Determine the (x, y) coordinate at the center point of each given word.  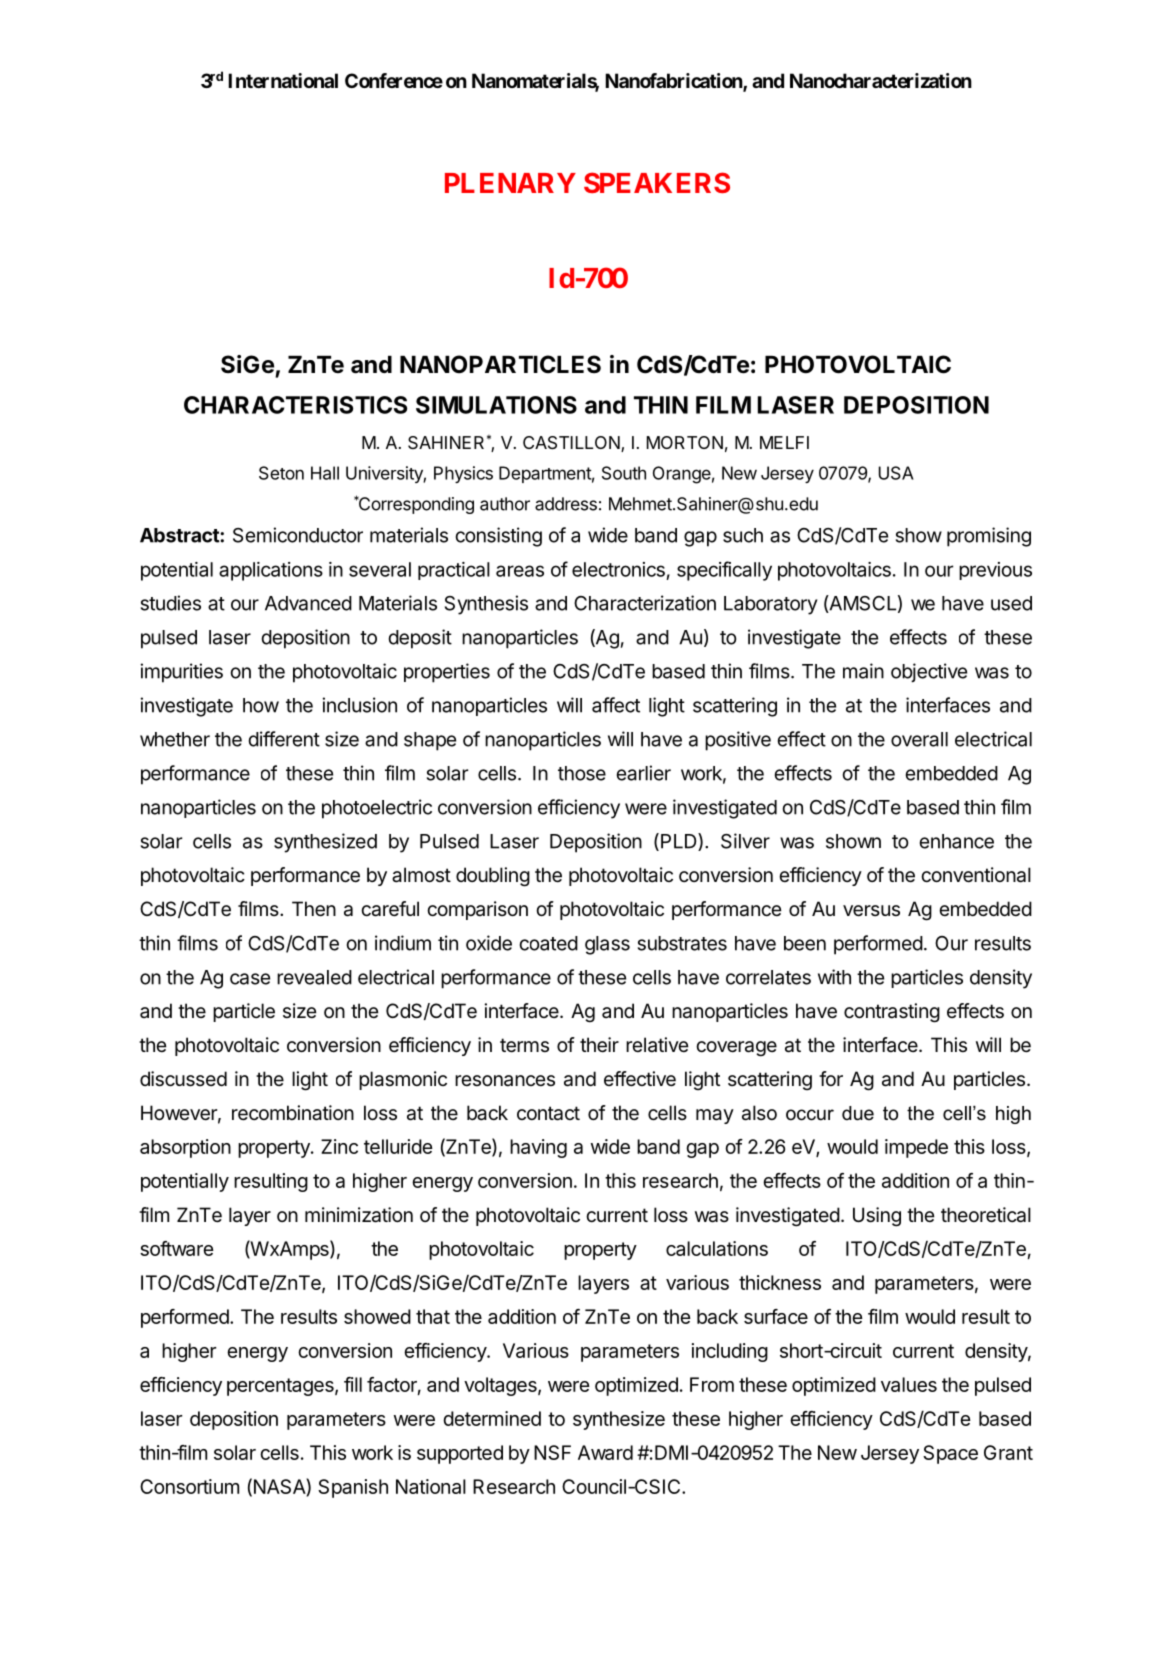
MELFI (784, 442)
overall (919, 739)
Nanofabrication (674, 82)
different (284, 739)
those (582, 773)
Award (605, 1452)
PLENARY (510, 183)
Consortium (189, 1486)
